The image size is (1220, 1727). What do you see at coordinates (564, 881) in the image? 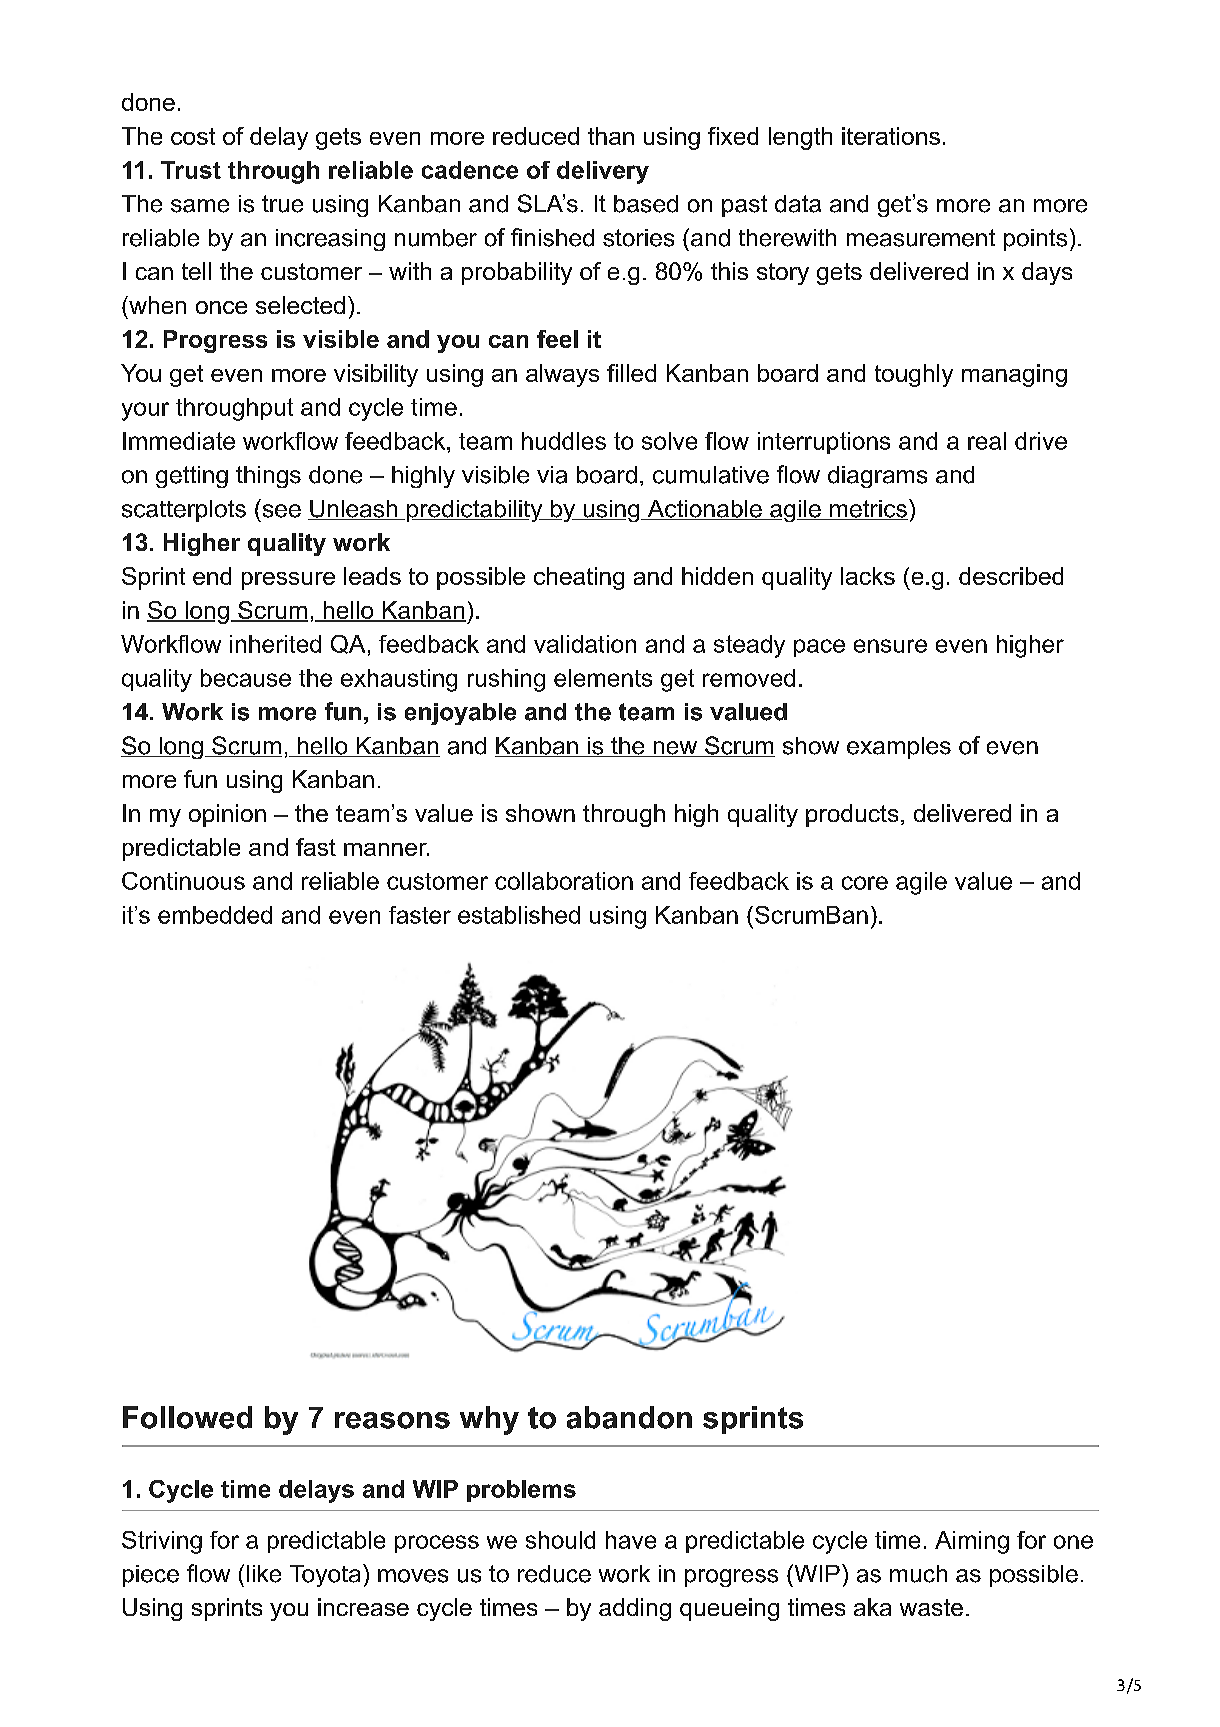
I see `collaboration` at bounding box center [564, 881].
